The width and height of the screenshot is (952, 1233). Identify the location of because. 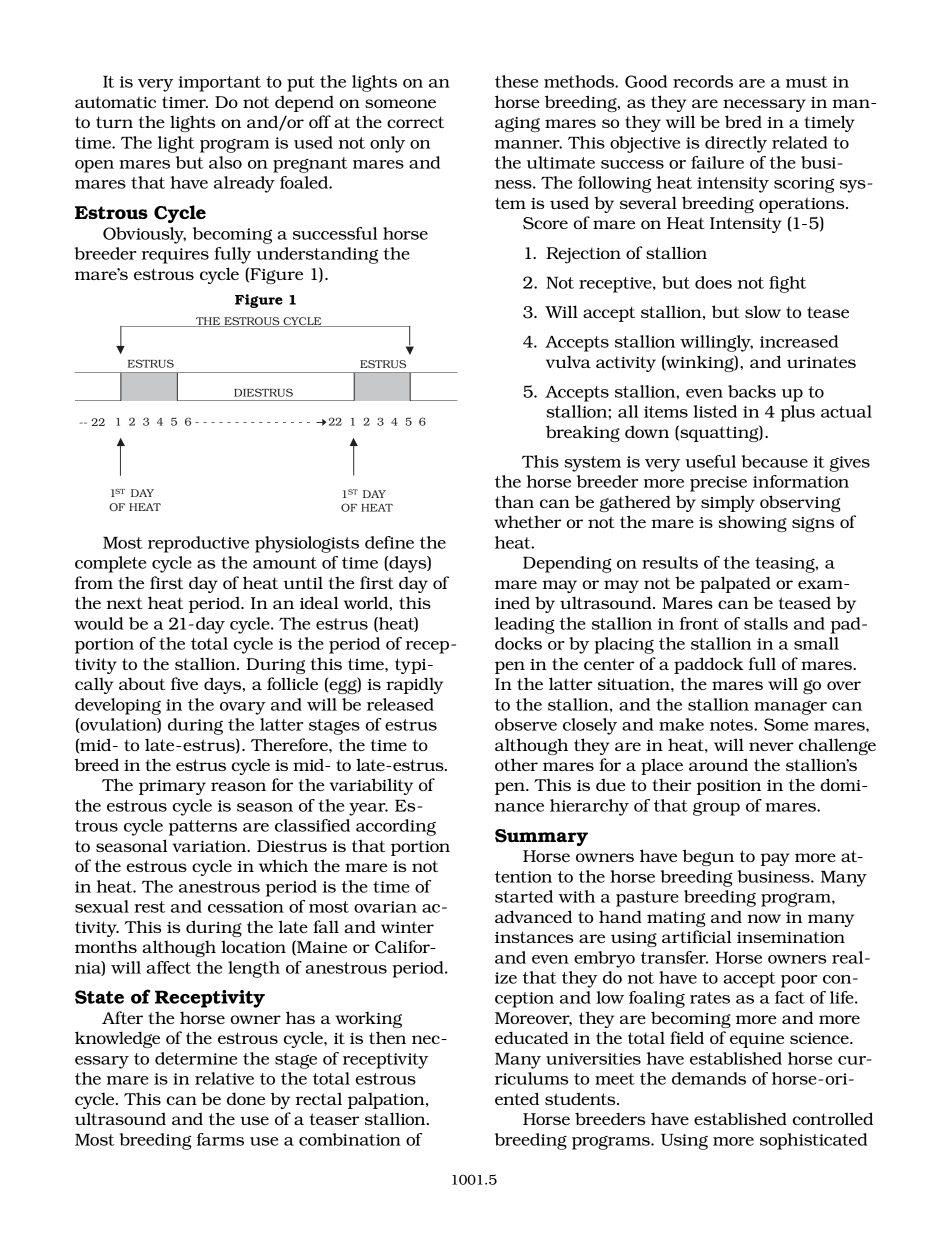
(775, 461).
